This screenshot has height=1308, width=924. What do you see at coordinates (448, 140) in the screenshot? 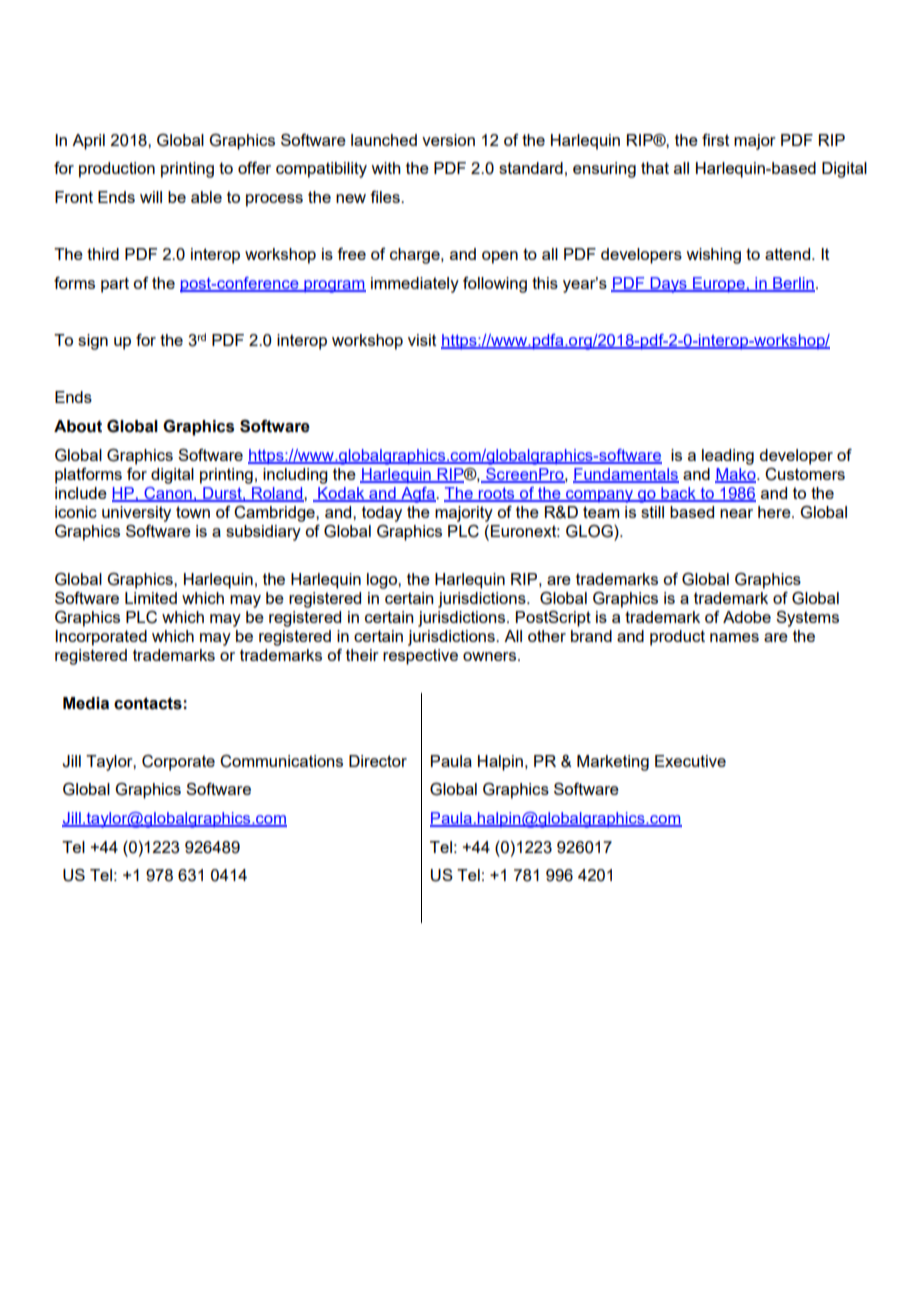
I see `version` at bounding box center [448, 140].
